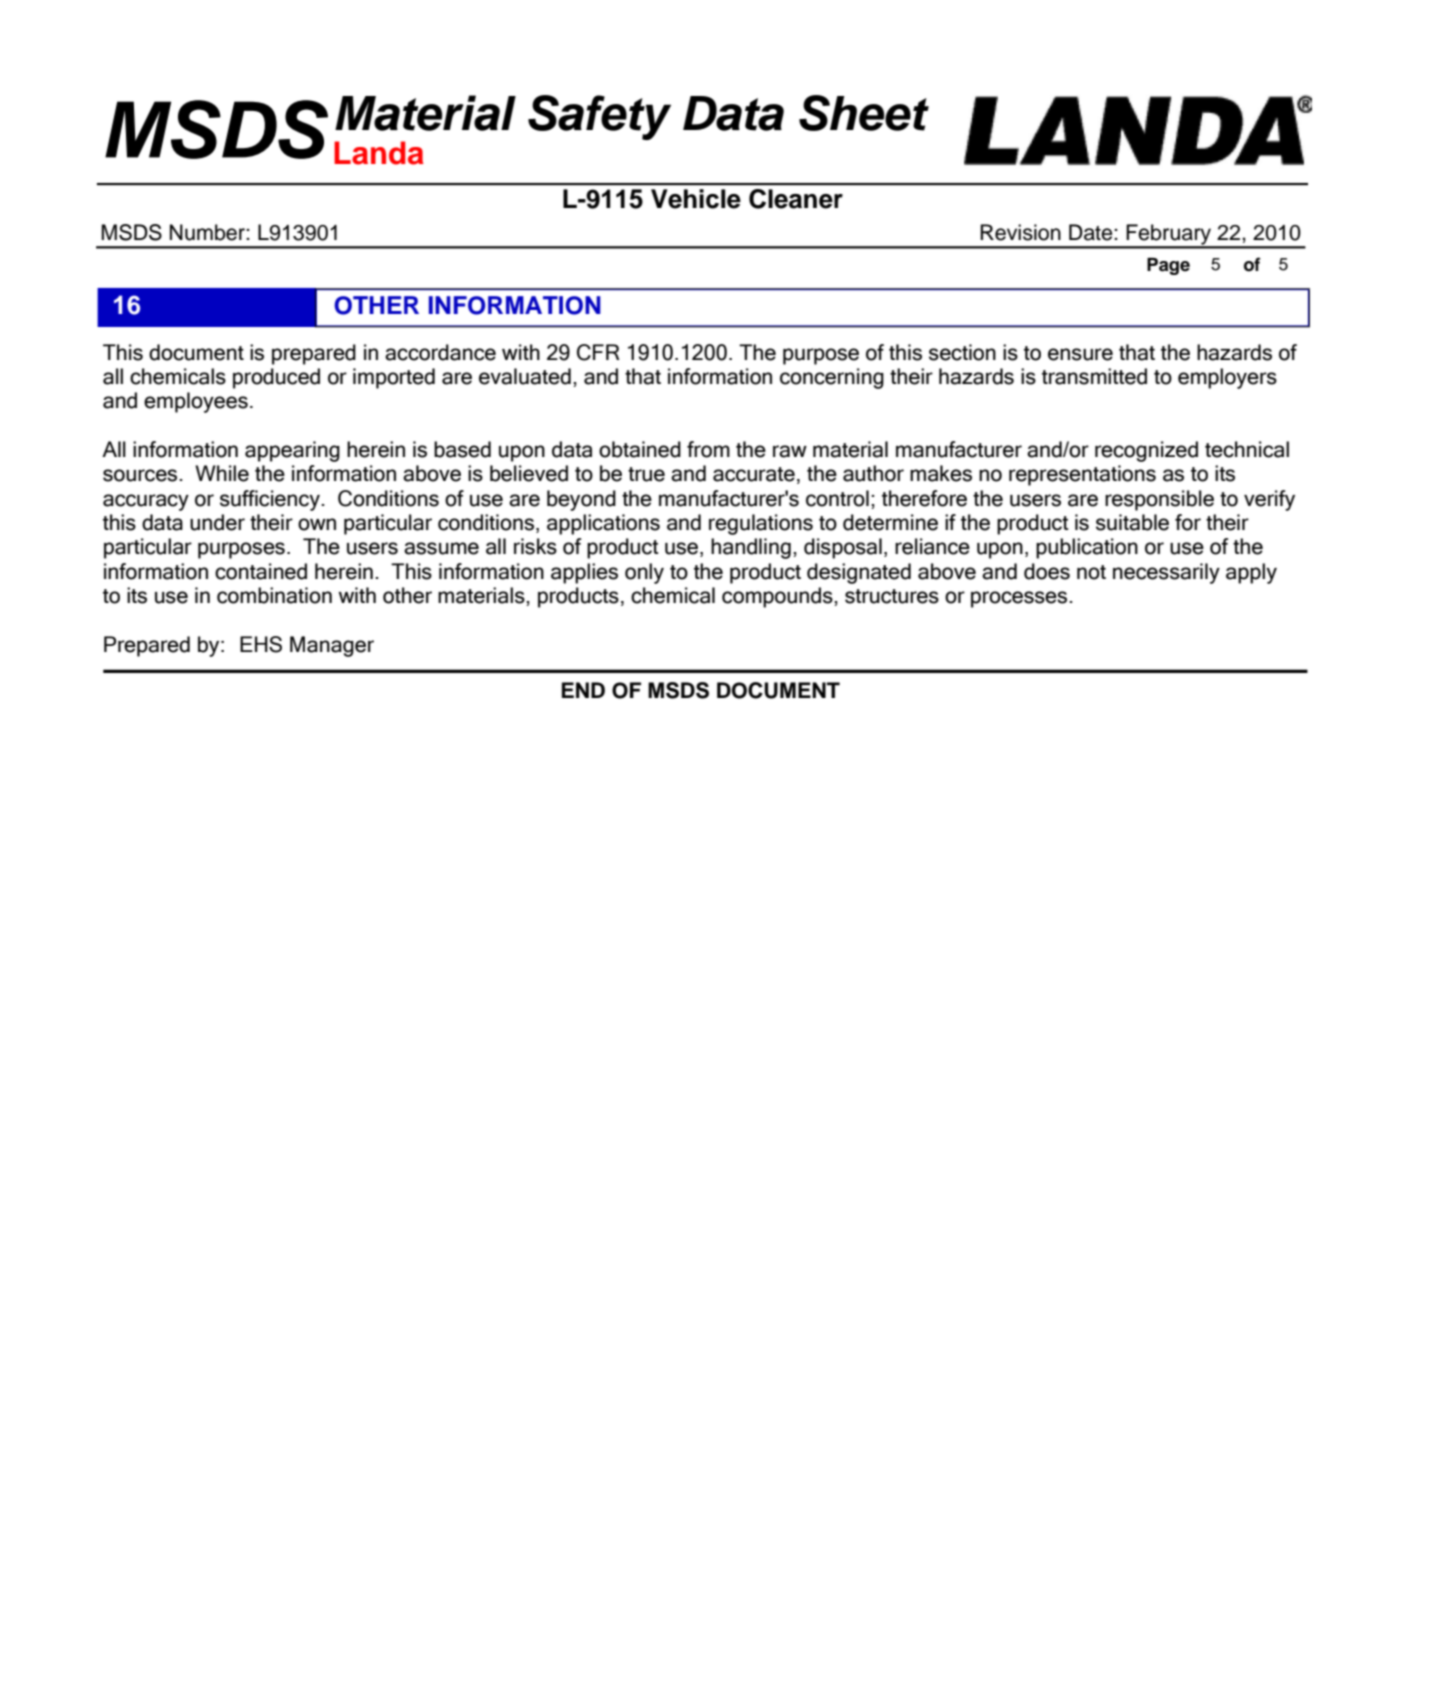 The height and width of the screenshot is (1705, 1434). I want to click on Revision, so click(1020, 232).
